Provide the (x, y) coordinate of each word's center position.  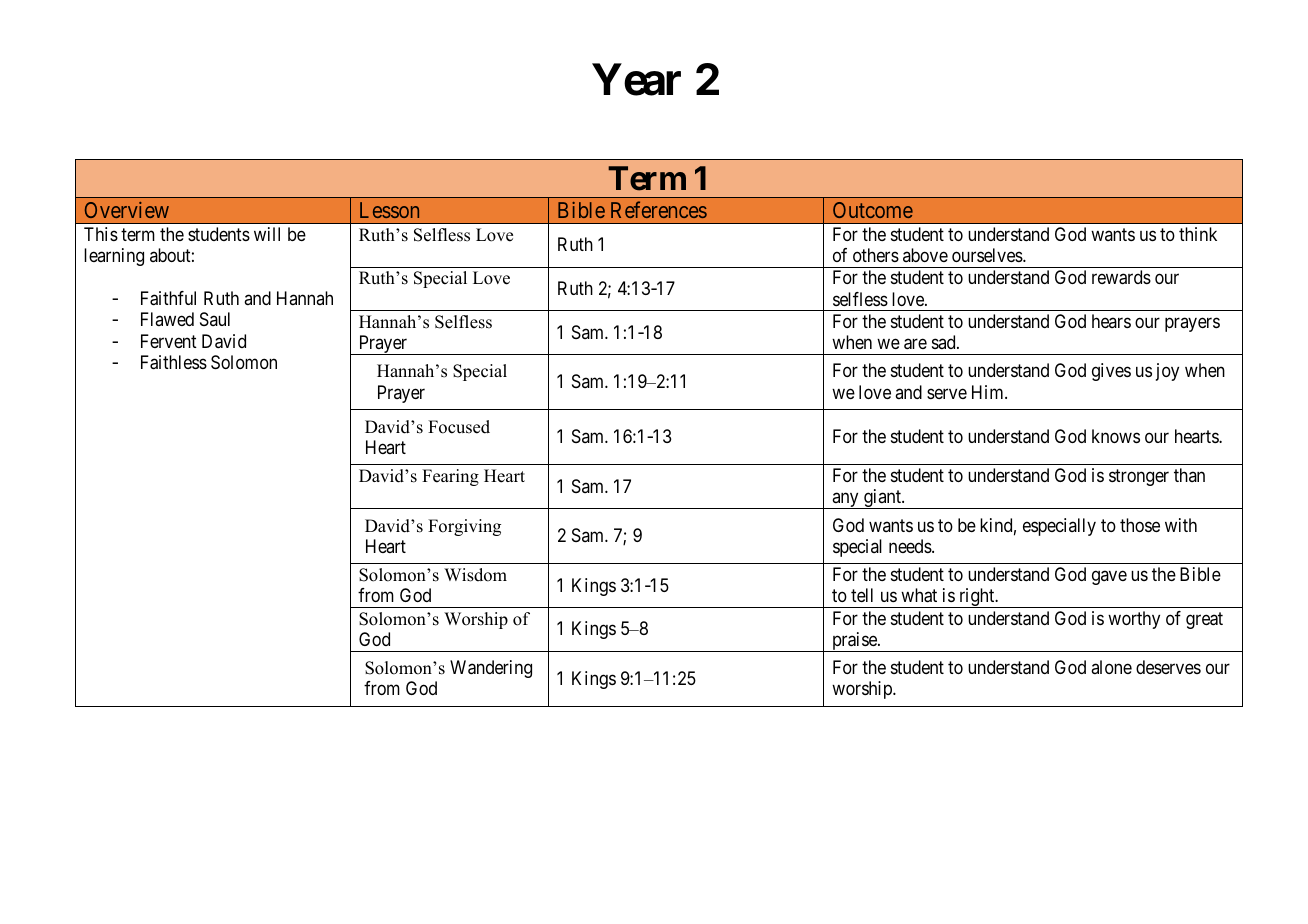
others (876, 255)
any (845, 501)
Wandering (491, 669)
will (267, 234)
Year (636, 80)
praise (854, 642)
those (1140, 525)
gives (1111, 372)
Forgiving (464, 527)
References (659, 209)
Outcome (873, 210)
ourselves (988, 255)
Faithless (174, 362)
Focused (459, 427)
